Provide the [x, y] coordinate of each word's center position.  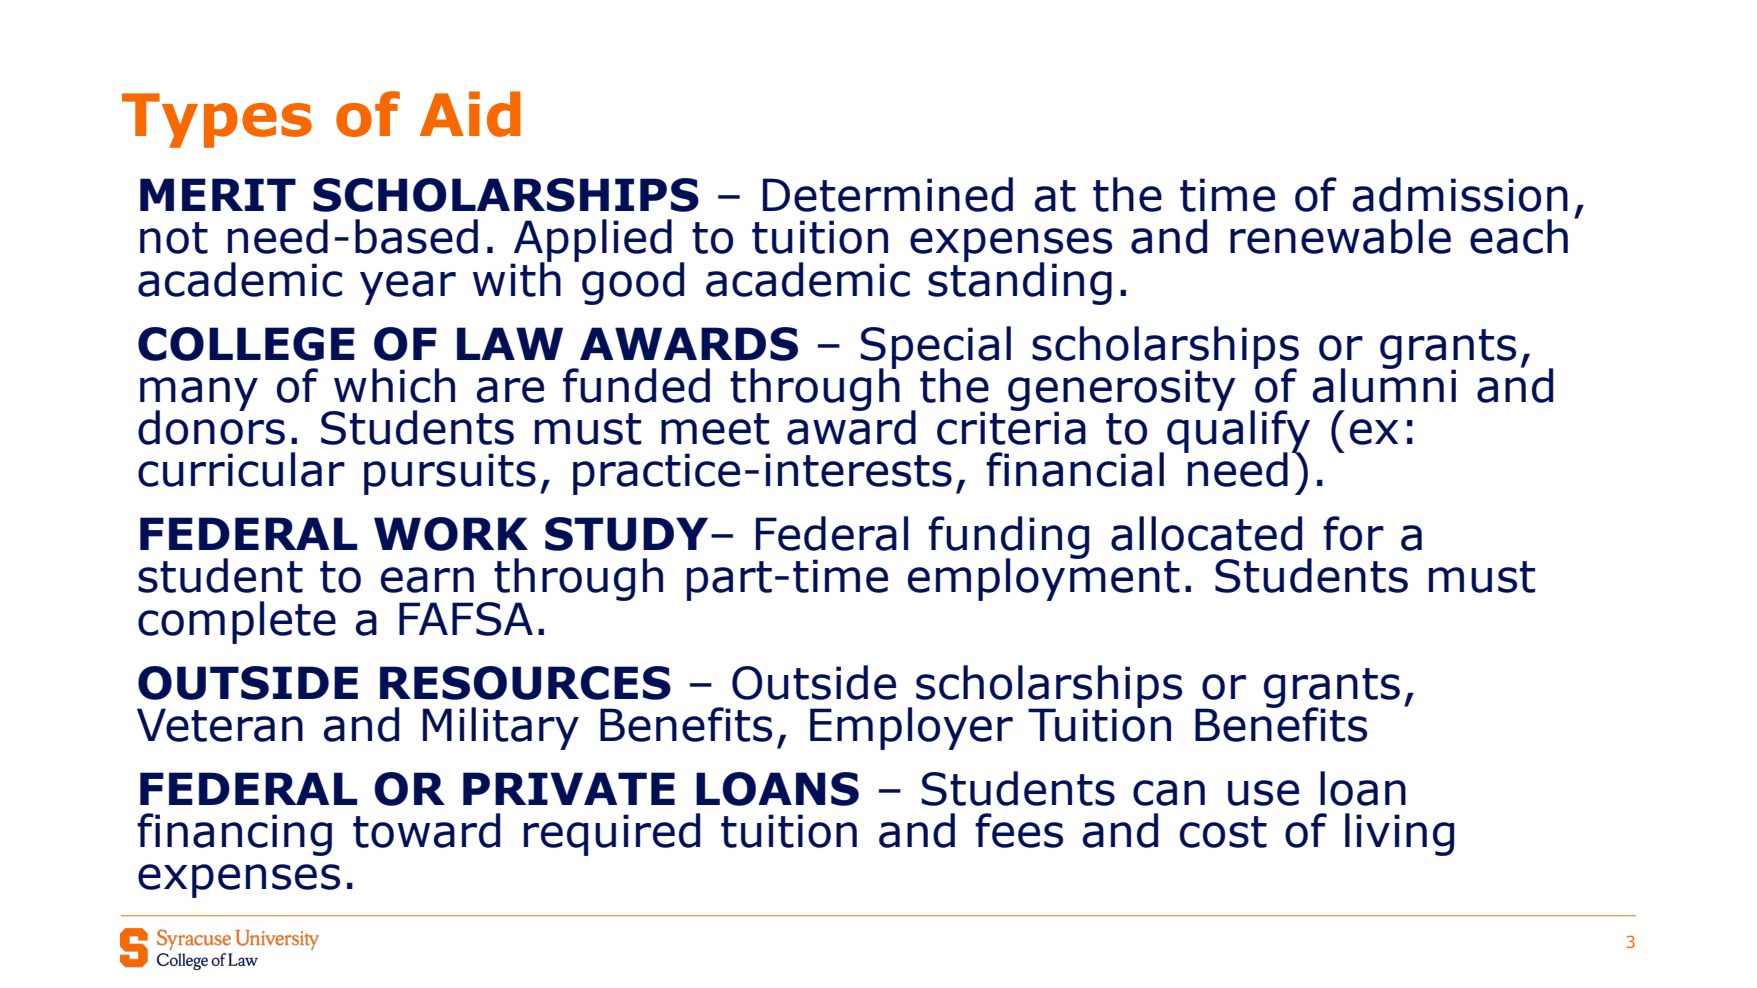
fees [1019, 830]
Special [935, 348]
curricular [241, 469]
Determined [888, 194]
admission [1460, 194]
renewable [1340, 236]
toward [426, 830]
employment [1044, 579]
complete [237, 622]
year [408, 288]
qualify [1238, 431]
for [1353, 533]
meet [715, 429]
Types [217, 120]
